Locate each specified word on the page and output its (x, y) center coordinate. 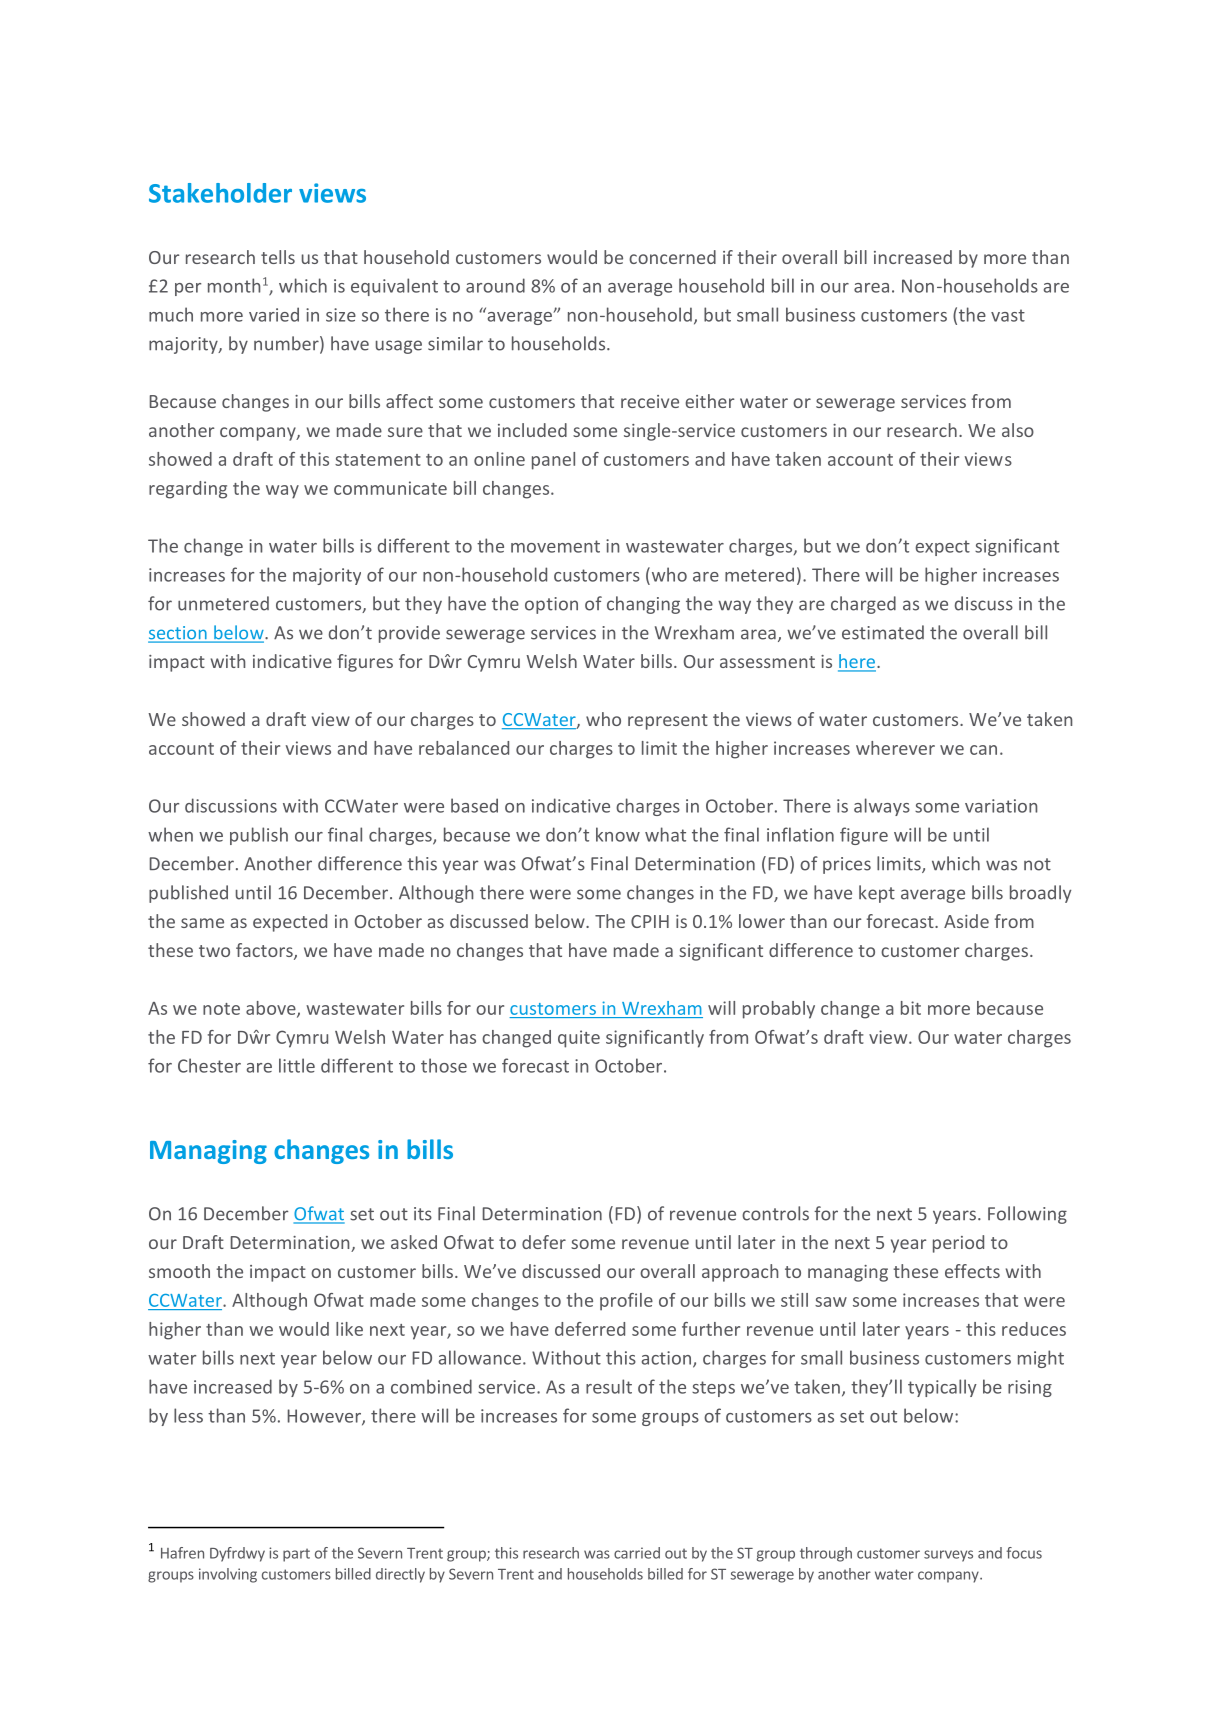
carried (637, 1553)
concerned (672, 257)
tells (278, 257)
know (618, 834)
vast (1008, 315)
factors (265, 951)
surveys (948, 1556)
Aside (966, 921)
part (296, 1555)
